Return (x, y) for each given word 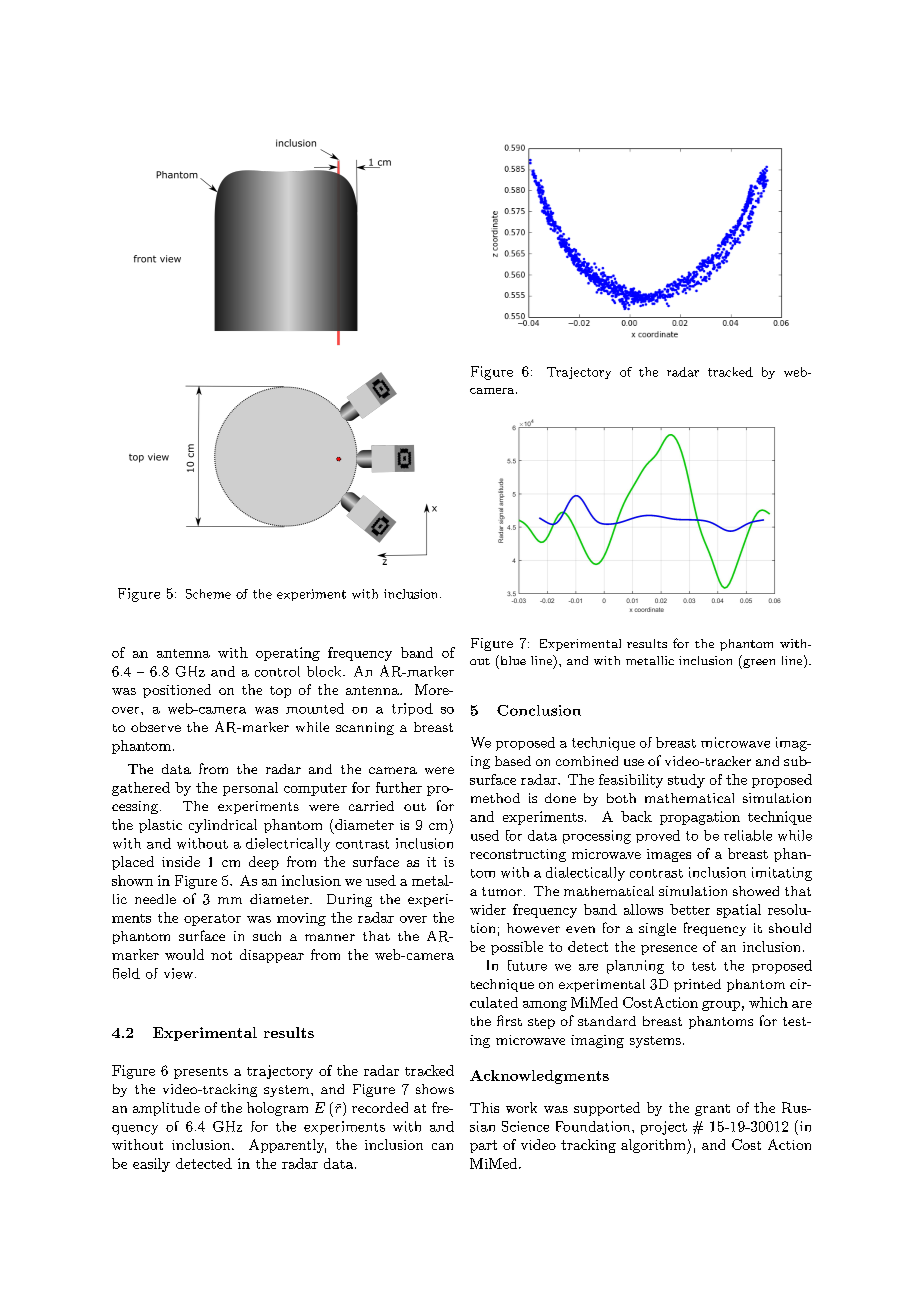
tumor (502, 891)
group (721, 1006)
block (325, 671)
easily (151, 1165)
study (686, 781)
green (758, 664)
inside (181, 861)
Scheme (208, 594)
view (178, 973)
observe (156, 727)
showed (756, 891)
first (509, 1020)
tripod (412, 709)
